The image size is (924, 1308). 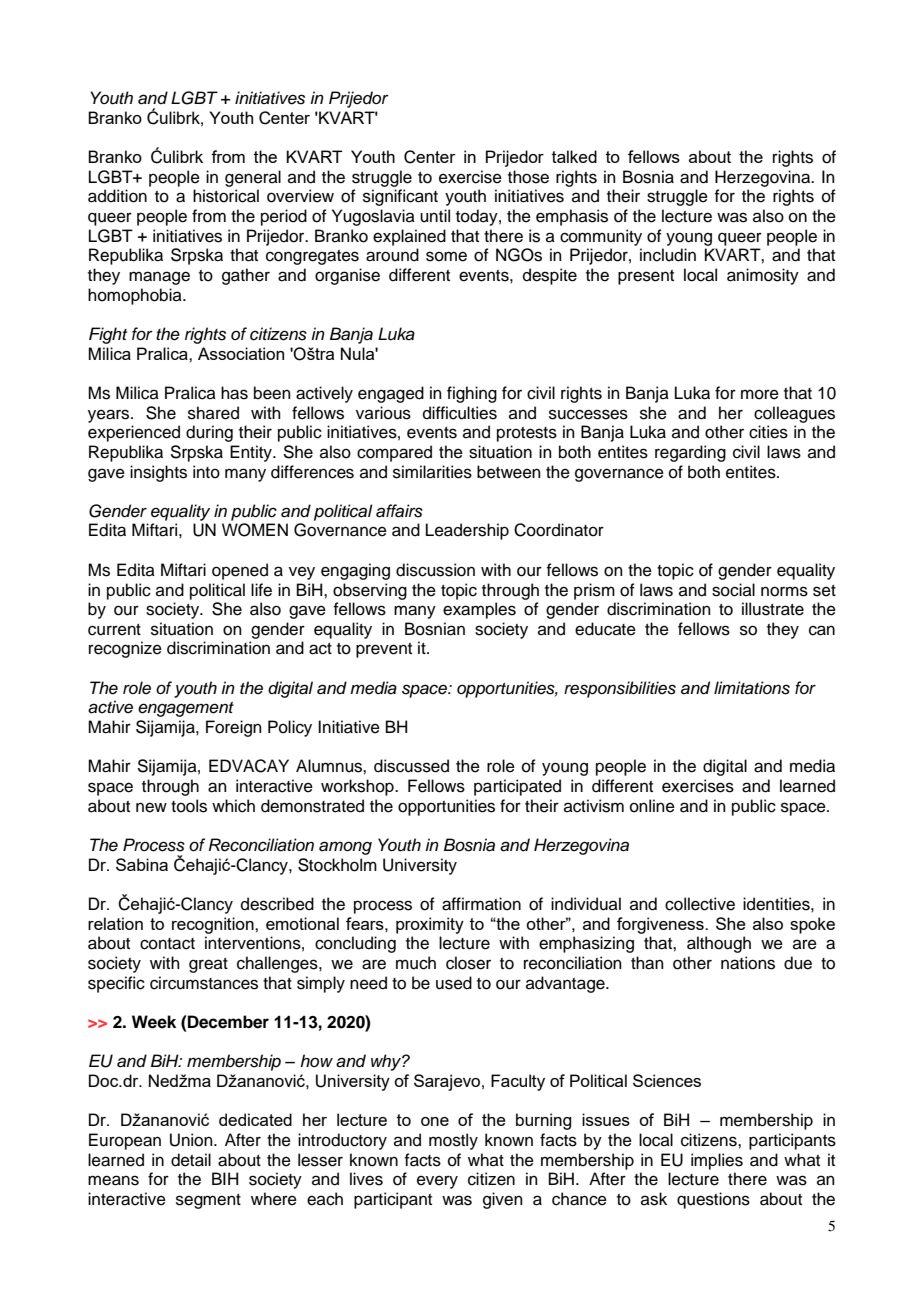 What do you see at coordinates (226, 196) in the screenshot?
I see `historical` at bounding box center [226, 196].
